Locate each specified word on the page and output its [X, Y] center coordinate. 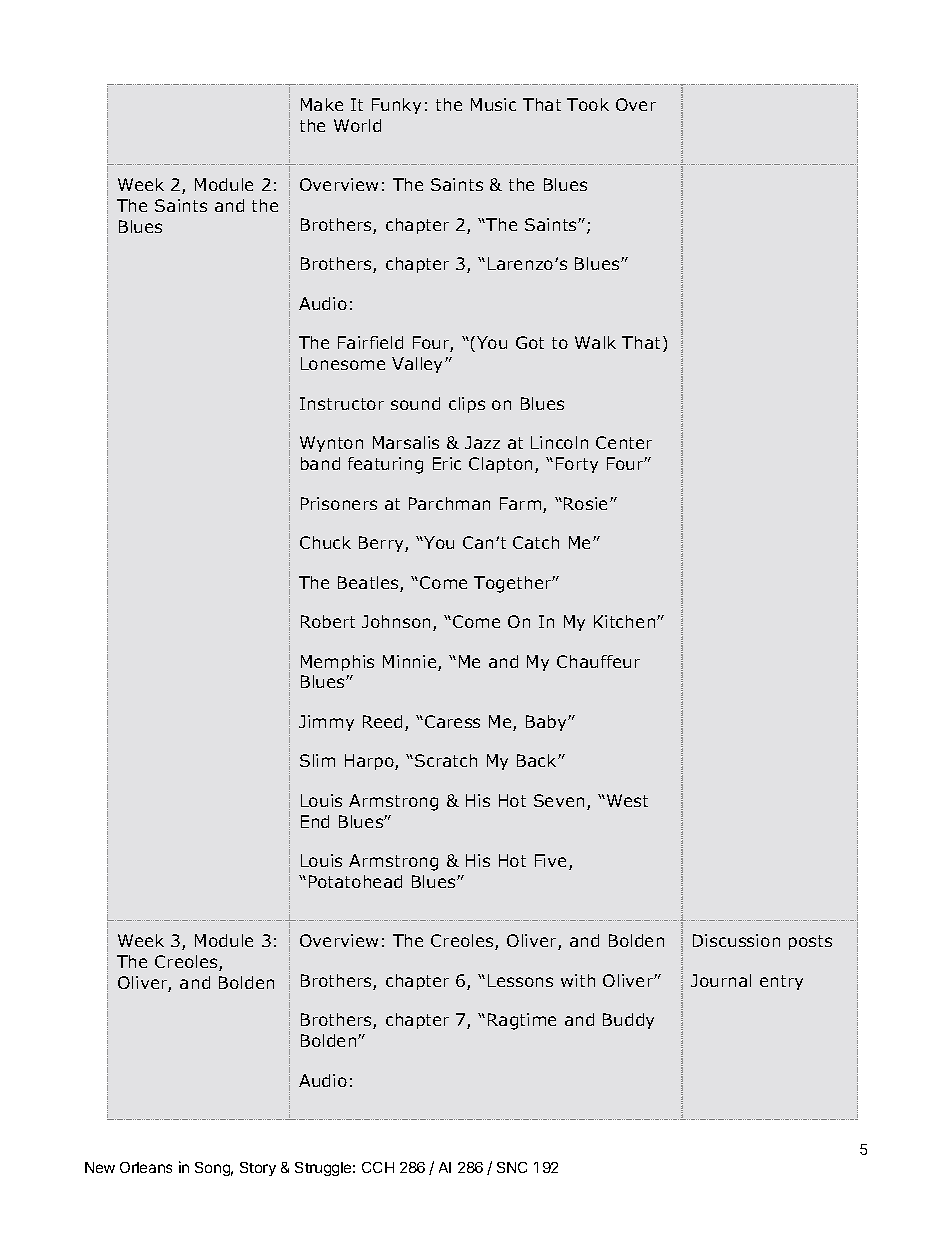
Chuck [325, 542]
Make [322, 104]
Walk [595, 342]
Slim [317, 760]
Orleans [146, 1167]
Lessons [520, 980]
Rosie [587, 503]
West [627, 800]
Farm [522, 505]
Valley [419, 365]
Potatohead [355, 881]
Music [493, 104]
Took [588, 104]
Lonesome [343, 363]
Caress [452, 721]
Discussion [736, 940]
